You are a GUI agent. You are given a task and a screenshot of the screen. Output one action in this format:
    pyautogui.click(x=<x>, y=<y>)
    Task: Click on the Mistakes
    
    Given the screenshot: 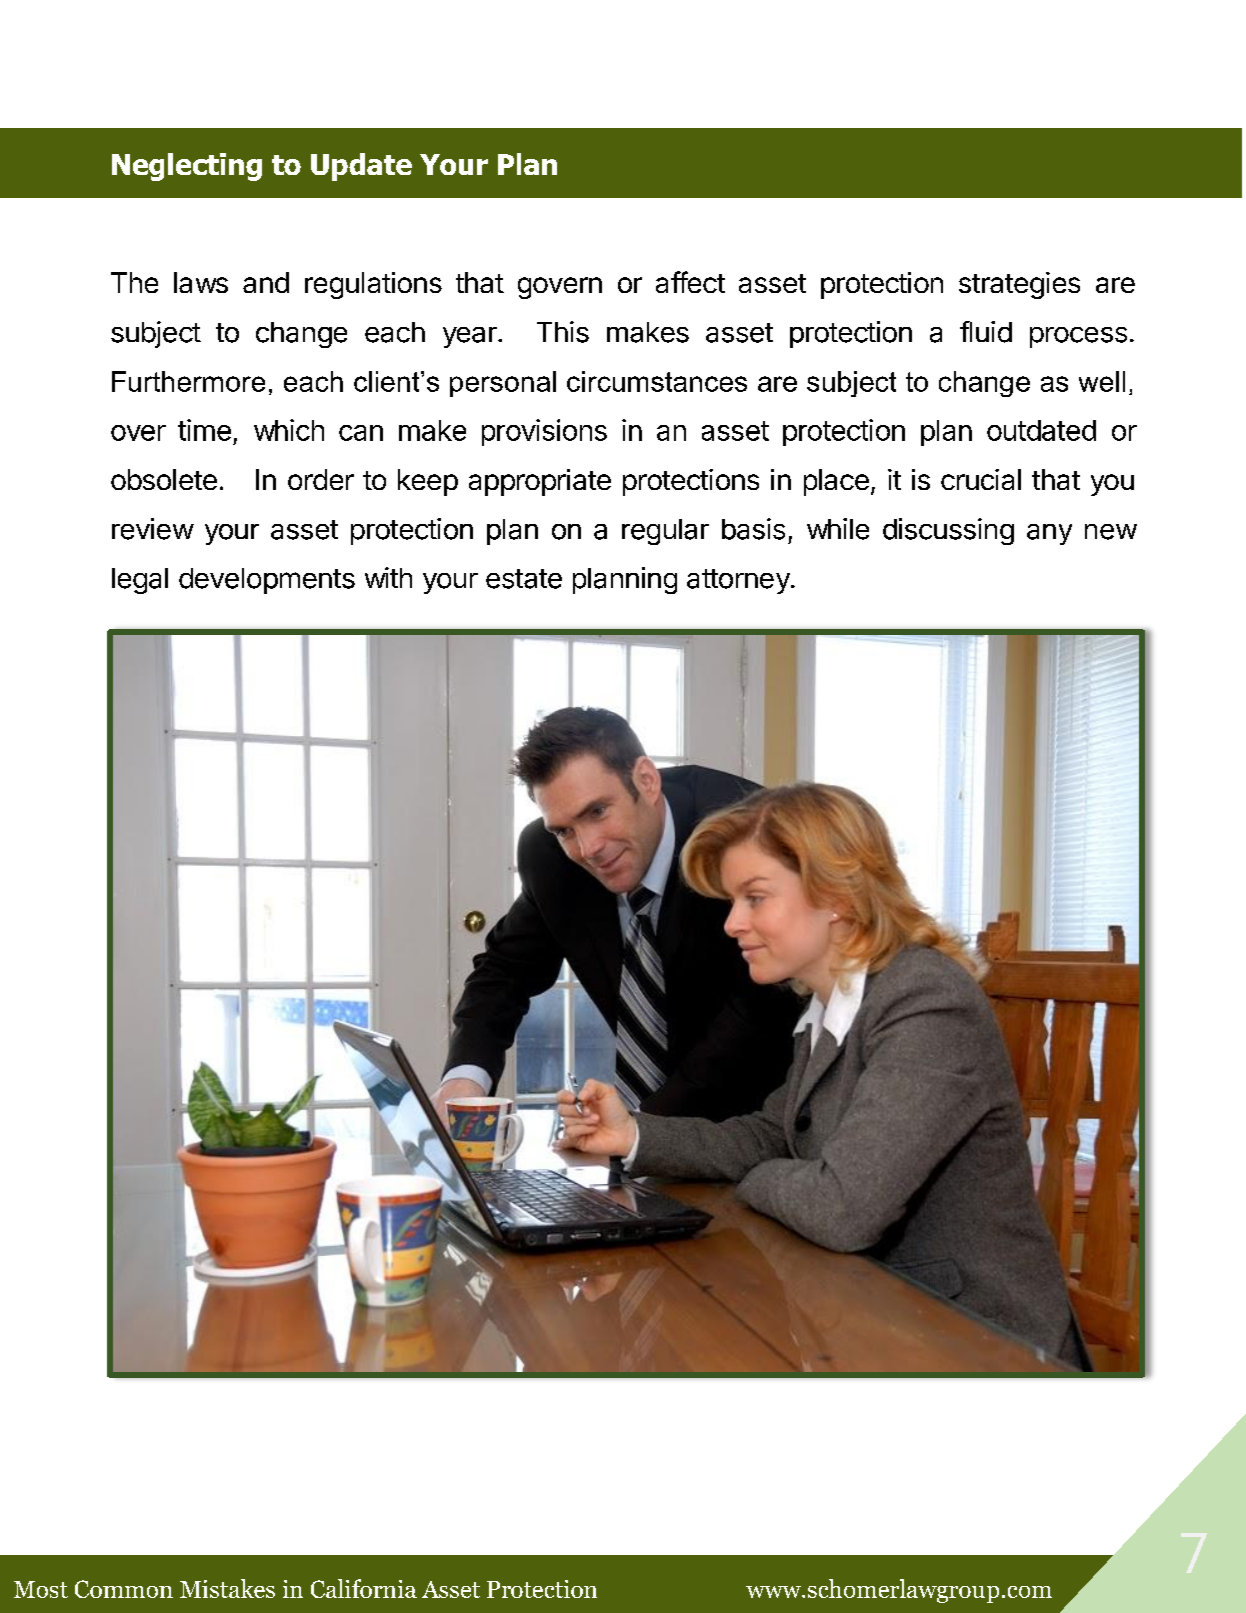 What is the action you would take?
    pyautogui.click(x=227, y=1588)
